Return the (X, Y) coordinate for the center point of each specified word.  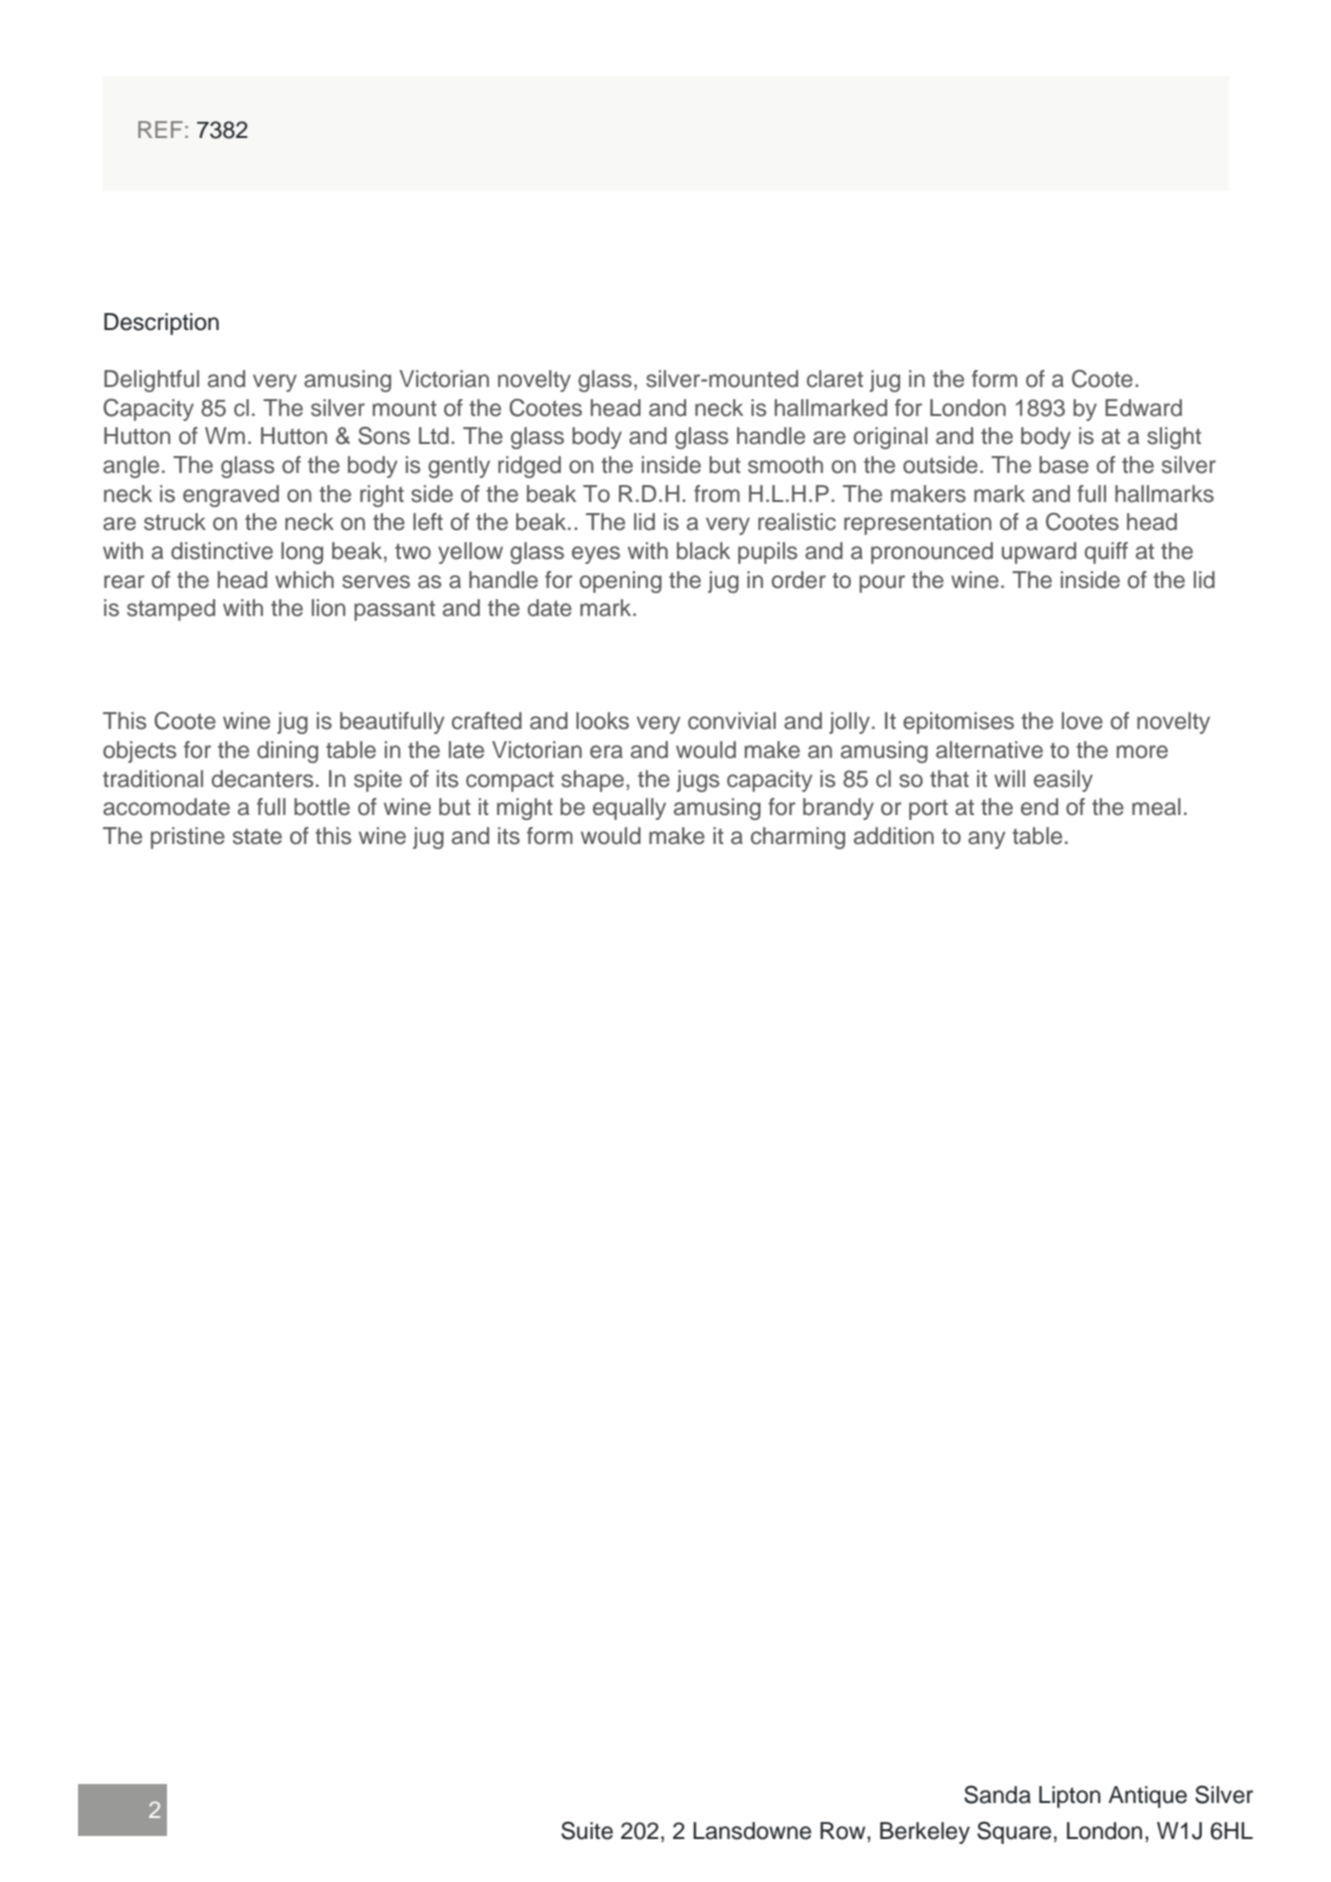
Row (844, 1831)
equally (629, 809)
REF (160, 129)
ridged (529, 467)
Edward (1143, 408)
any (986, 840)
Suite (587, 1830)
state (257, 836)
